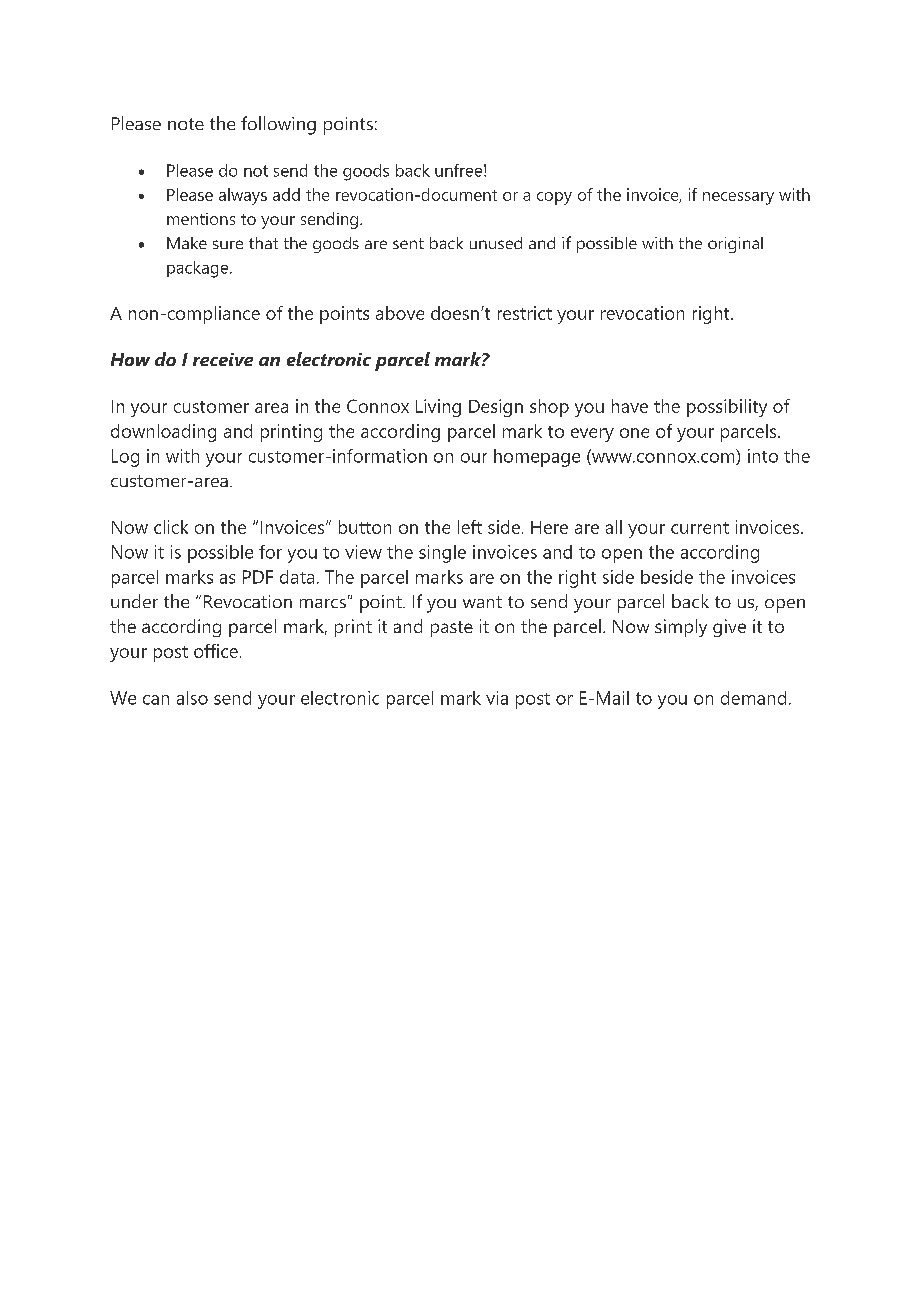 The height and width of the image is (1308, 924). I want to click on receive, so click(223, 359).
